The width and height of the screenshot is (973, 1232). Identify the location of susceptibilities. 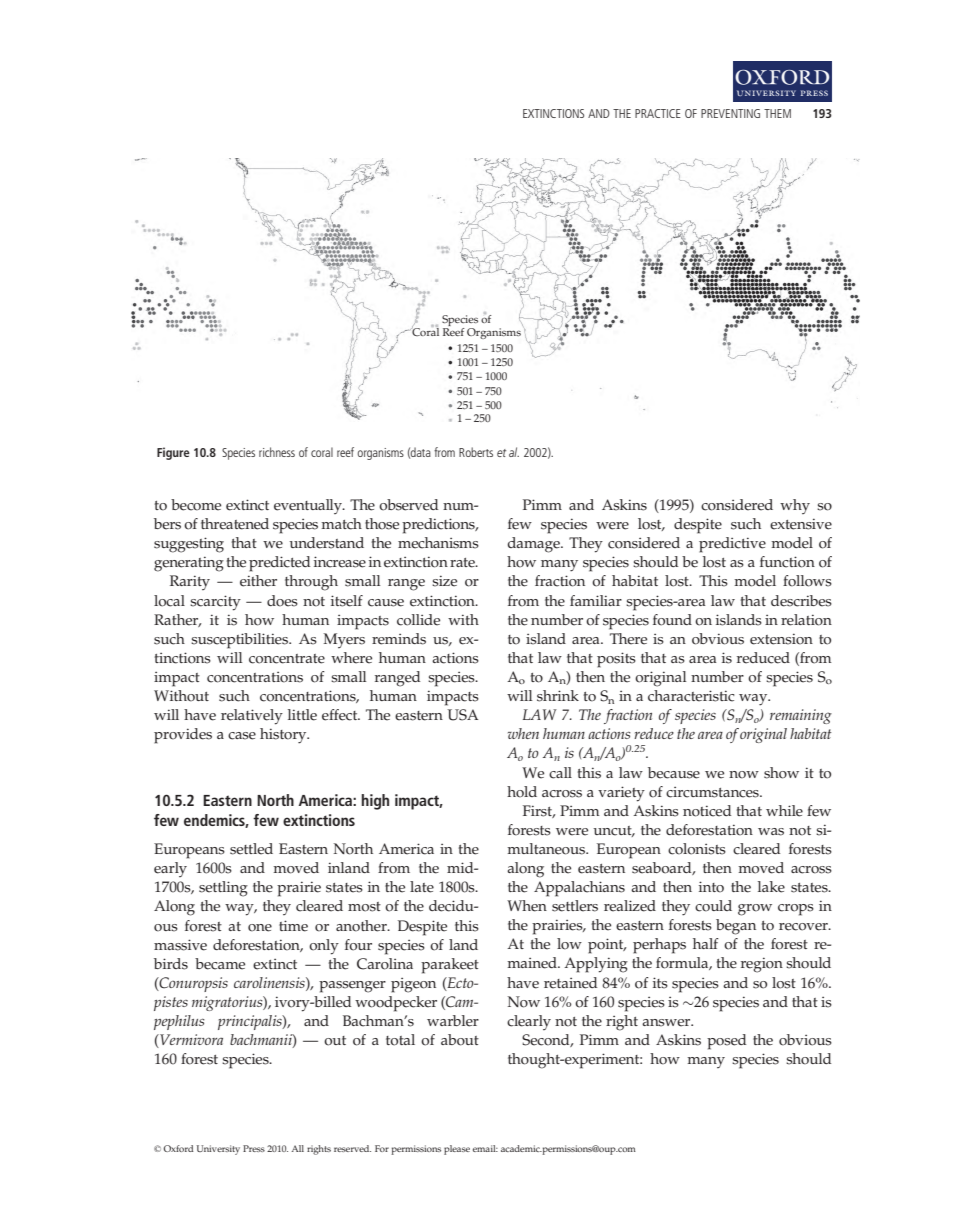
(240, 641).
